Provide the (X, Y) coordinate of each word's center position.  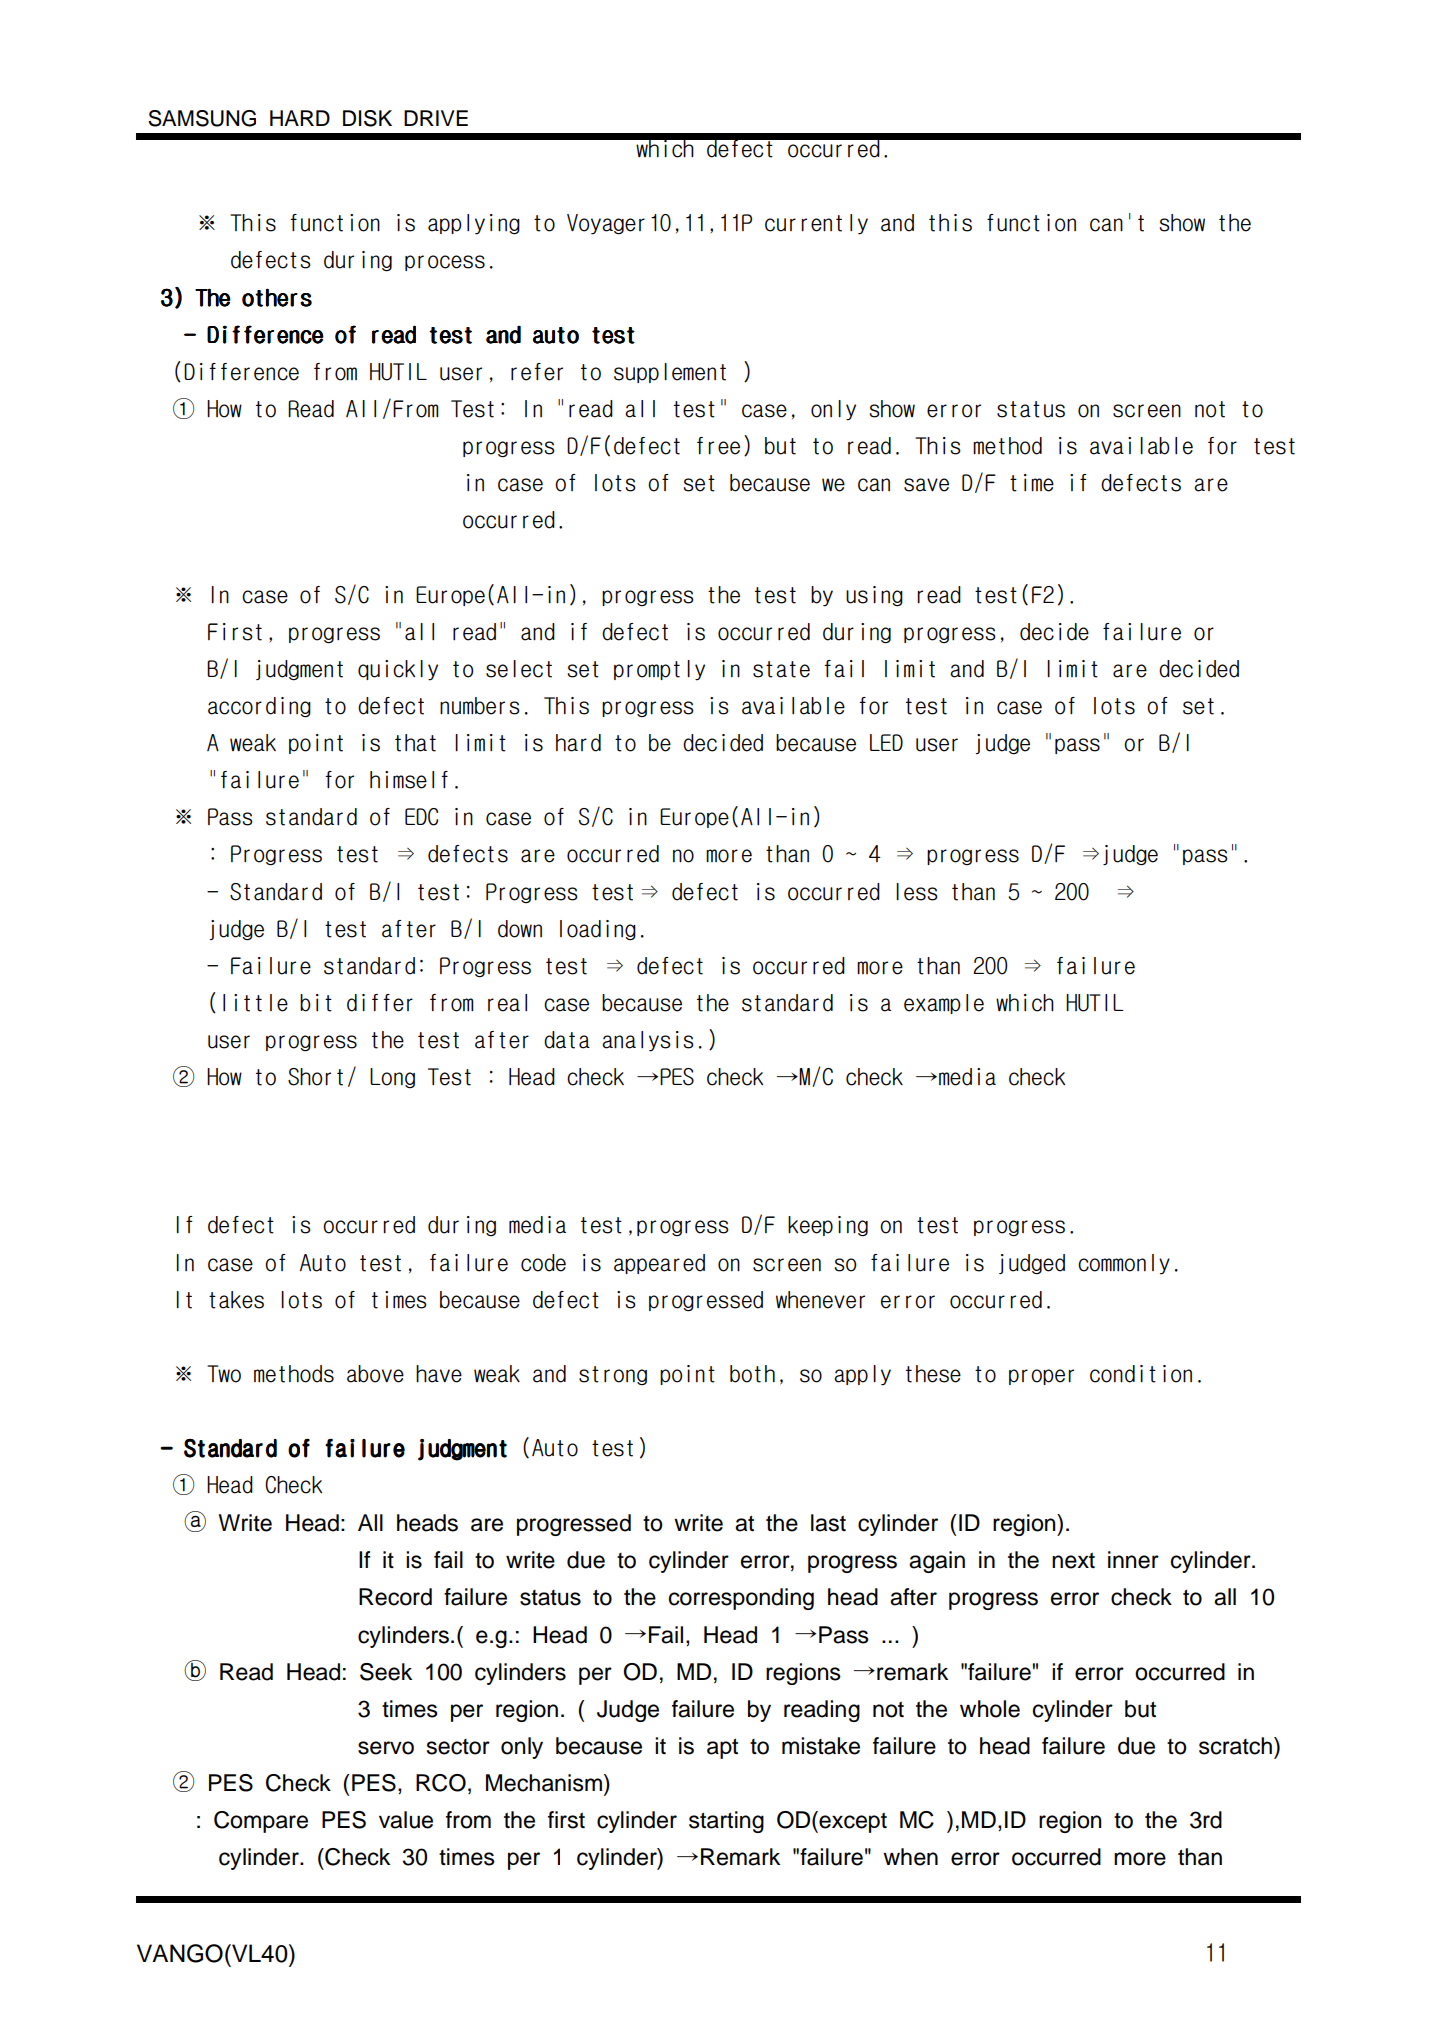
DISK (367, 118)
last (828, 1523)
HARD (300, 118)
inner (1133, 1560)
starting (726, 1822)
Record (395, 1597)
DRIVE (436, 118)
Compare (261, 1822)
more (1140, 1859)
